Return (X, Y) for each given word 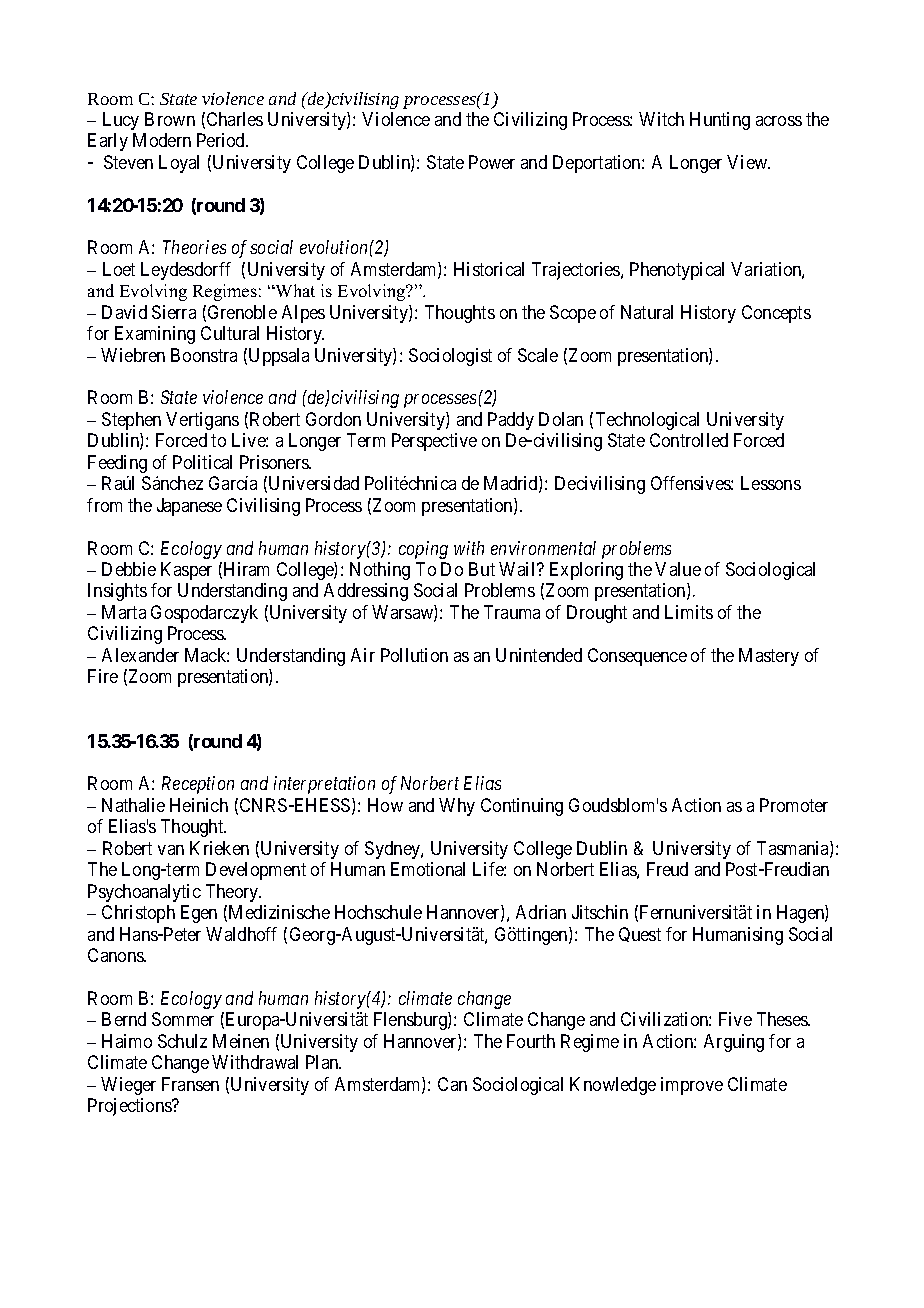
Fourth (531, 1041)
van (171, 850)
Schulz (182, 1041)
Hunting (720, 121)
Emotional (428, 869)
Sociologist (450, 357)
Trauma (512, 612)
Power (492, 162)
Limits (689, 612)
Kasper (186, 571)
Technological (647, 421)
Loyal (179, 164)
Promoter (794, 805)
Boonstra (204, 355)
